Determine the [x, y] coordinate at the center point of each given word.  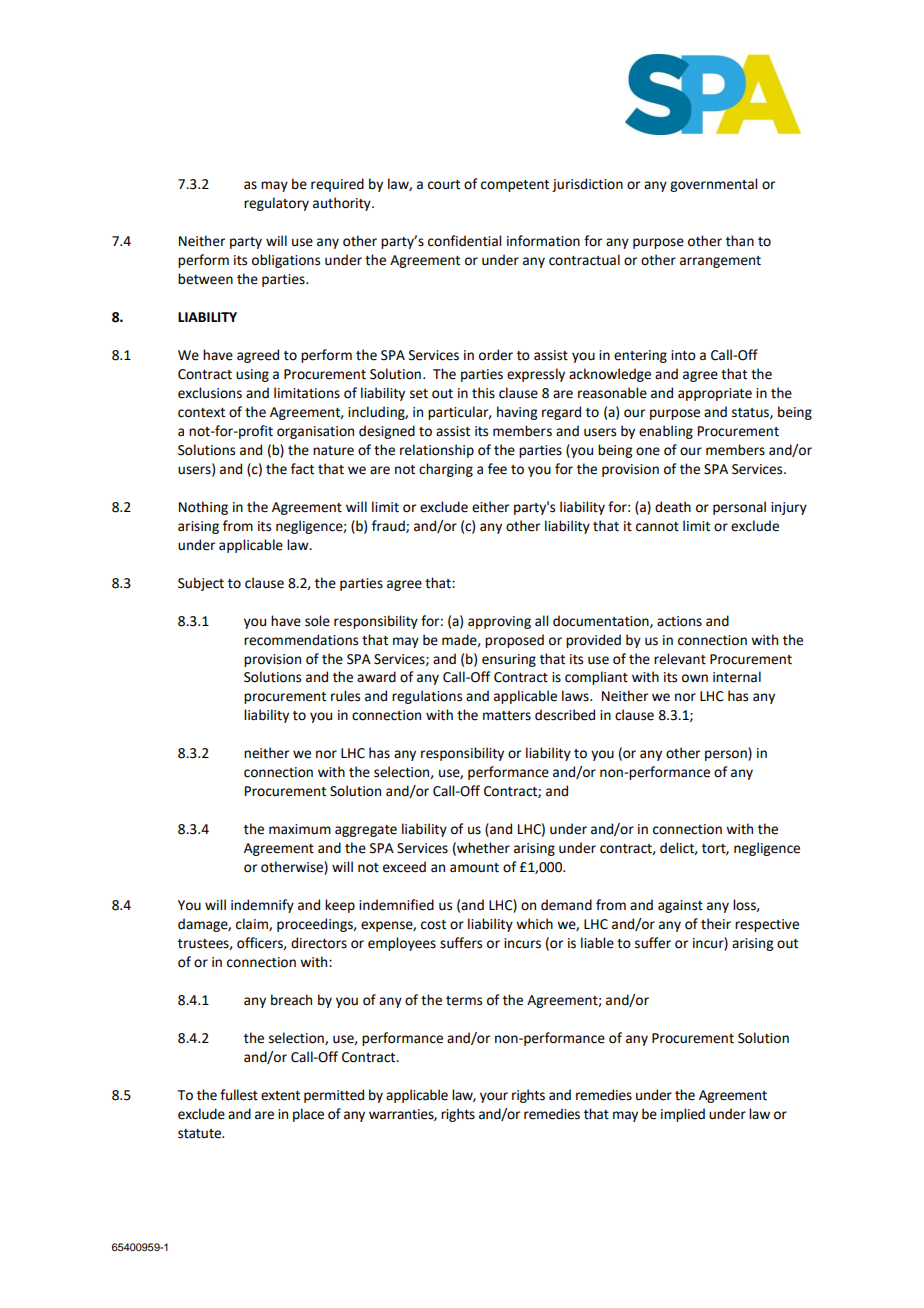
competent [515, 186]
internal [737, 677]
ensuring [509, 660]
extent [280, 1096]
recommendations [301, 640]
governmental [713, 185]
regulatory [276, 204]
